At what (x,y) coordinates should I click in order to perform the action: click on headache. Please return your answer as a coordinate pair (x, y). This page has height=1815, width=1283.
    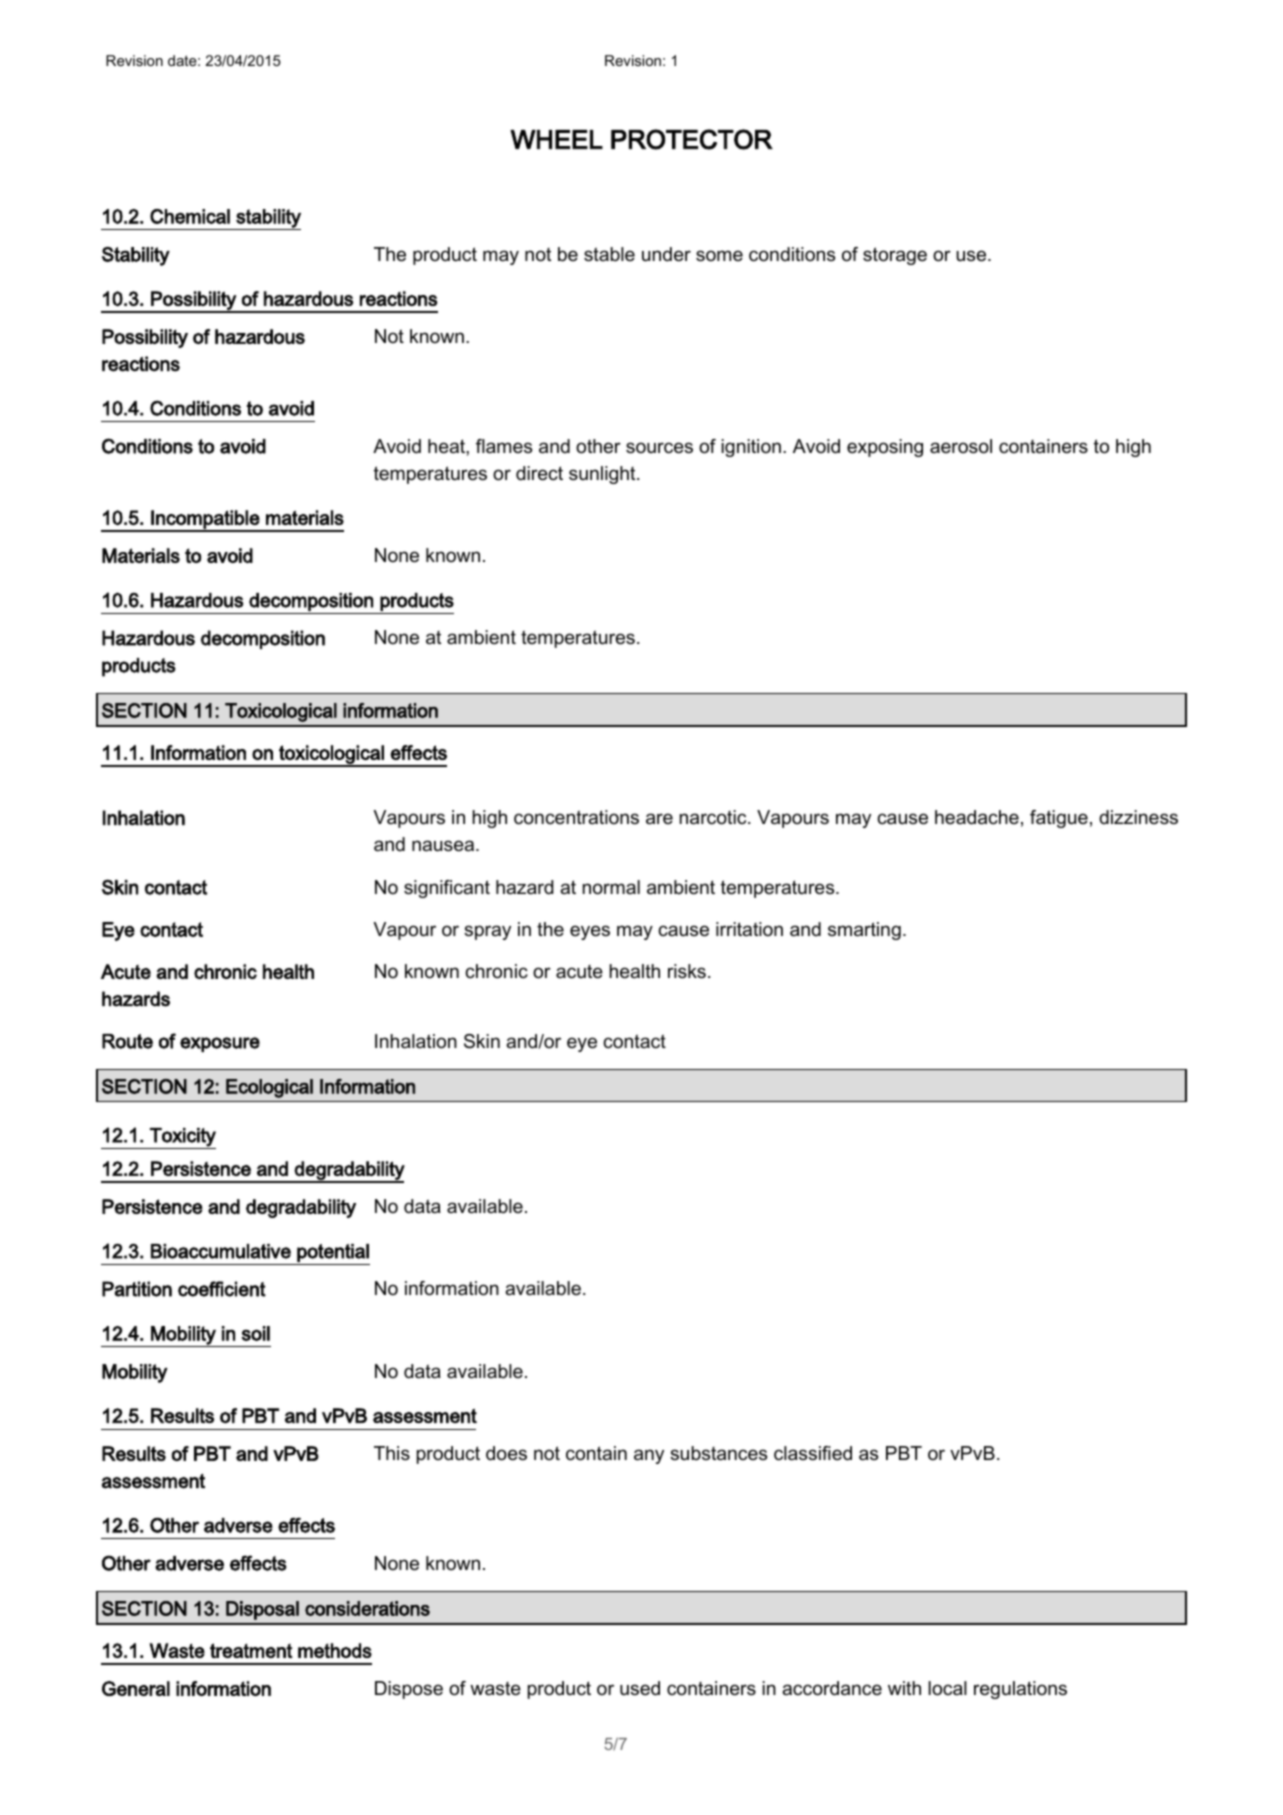
    Looking at the image, I should click on (977, 817).
